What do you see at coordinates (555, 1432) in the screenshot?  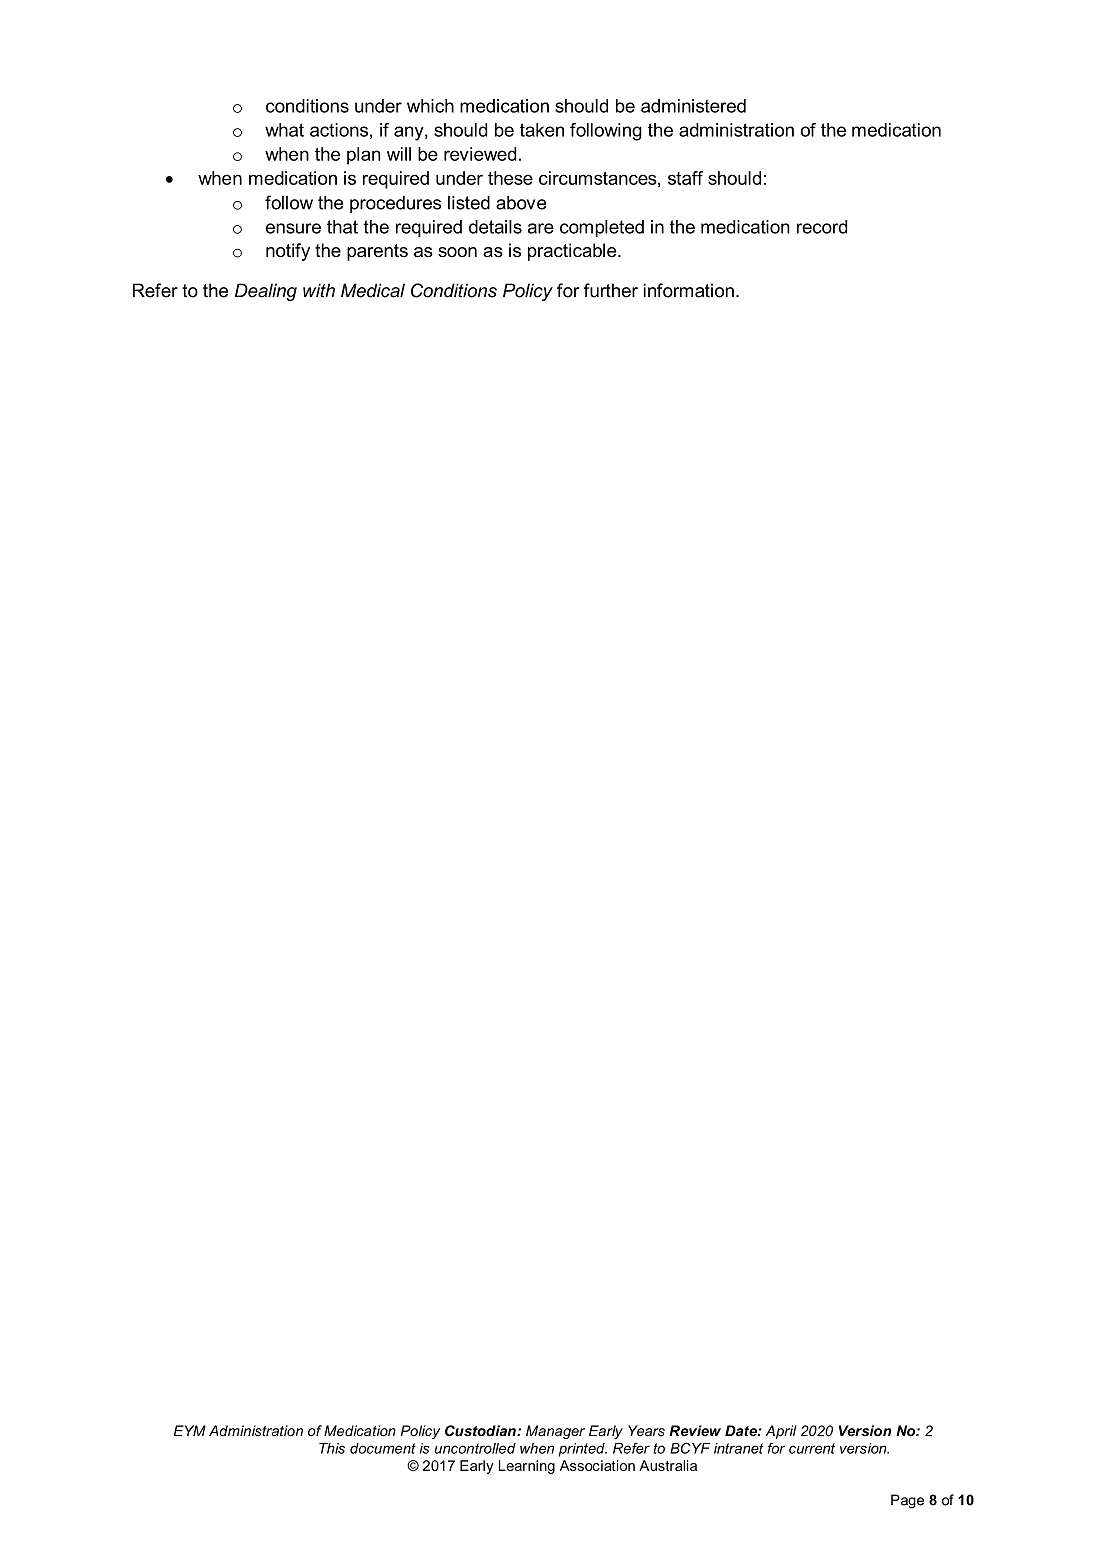 I see `Manager` at bounding box center [555, 1432].
